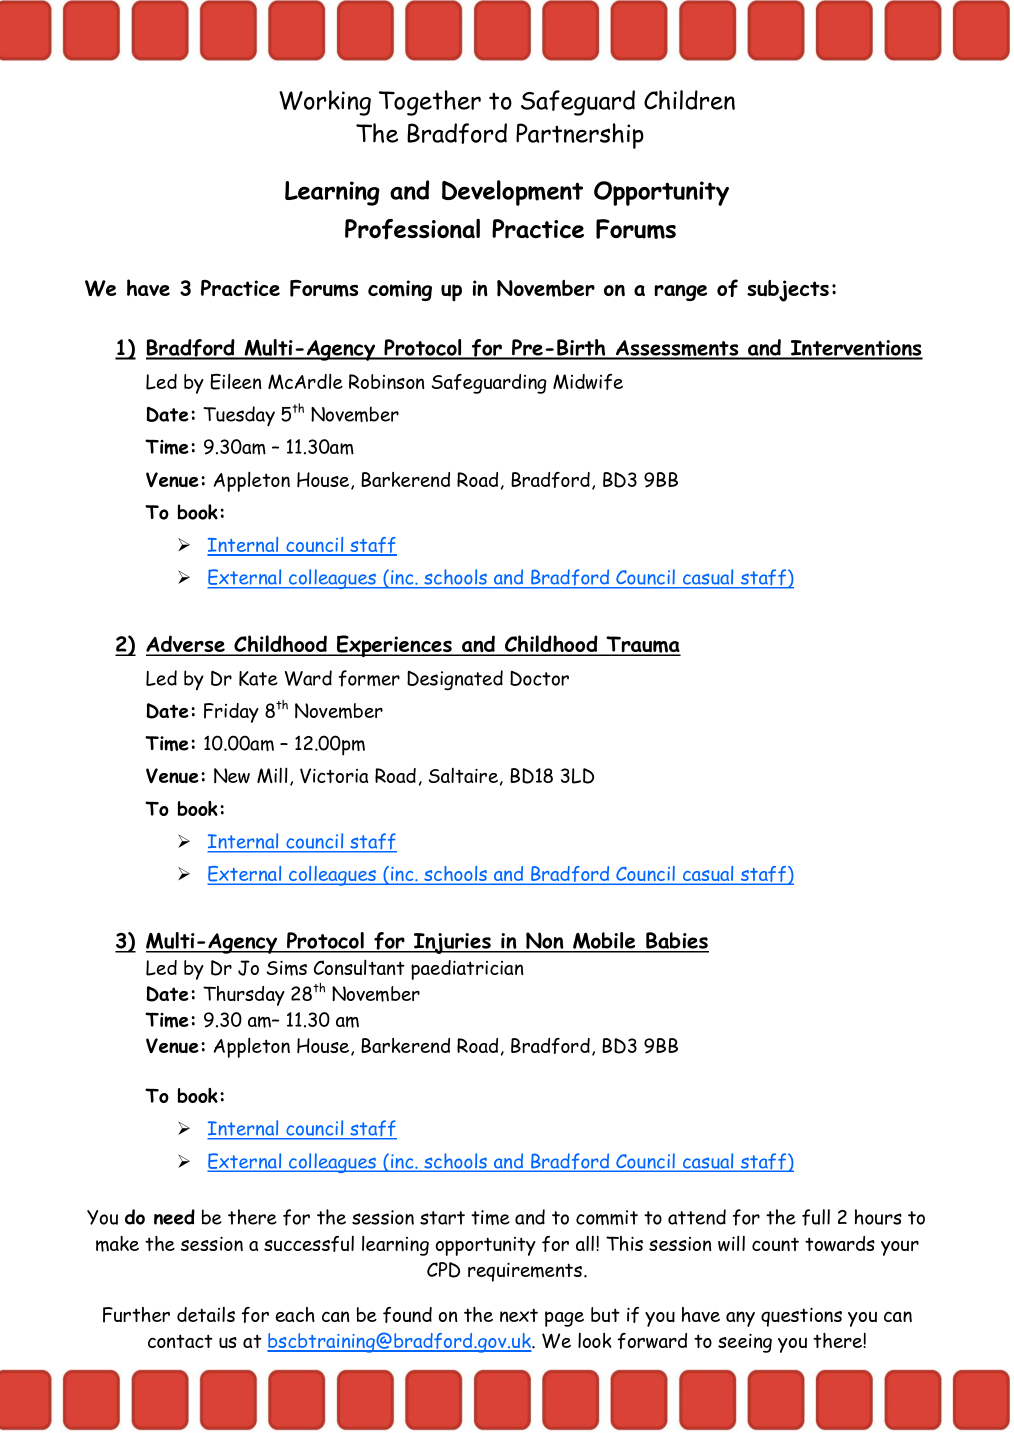 Image resolution: width=1014 pixels, height=1433 pixels. What do you see at coordinates (604, 942) in the image?
I see `Mobile` at bounding box center [604, 942].
